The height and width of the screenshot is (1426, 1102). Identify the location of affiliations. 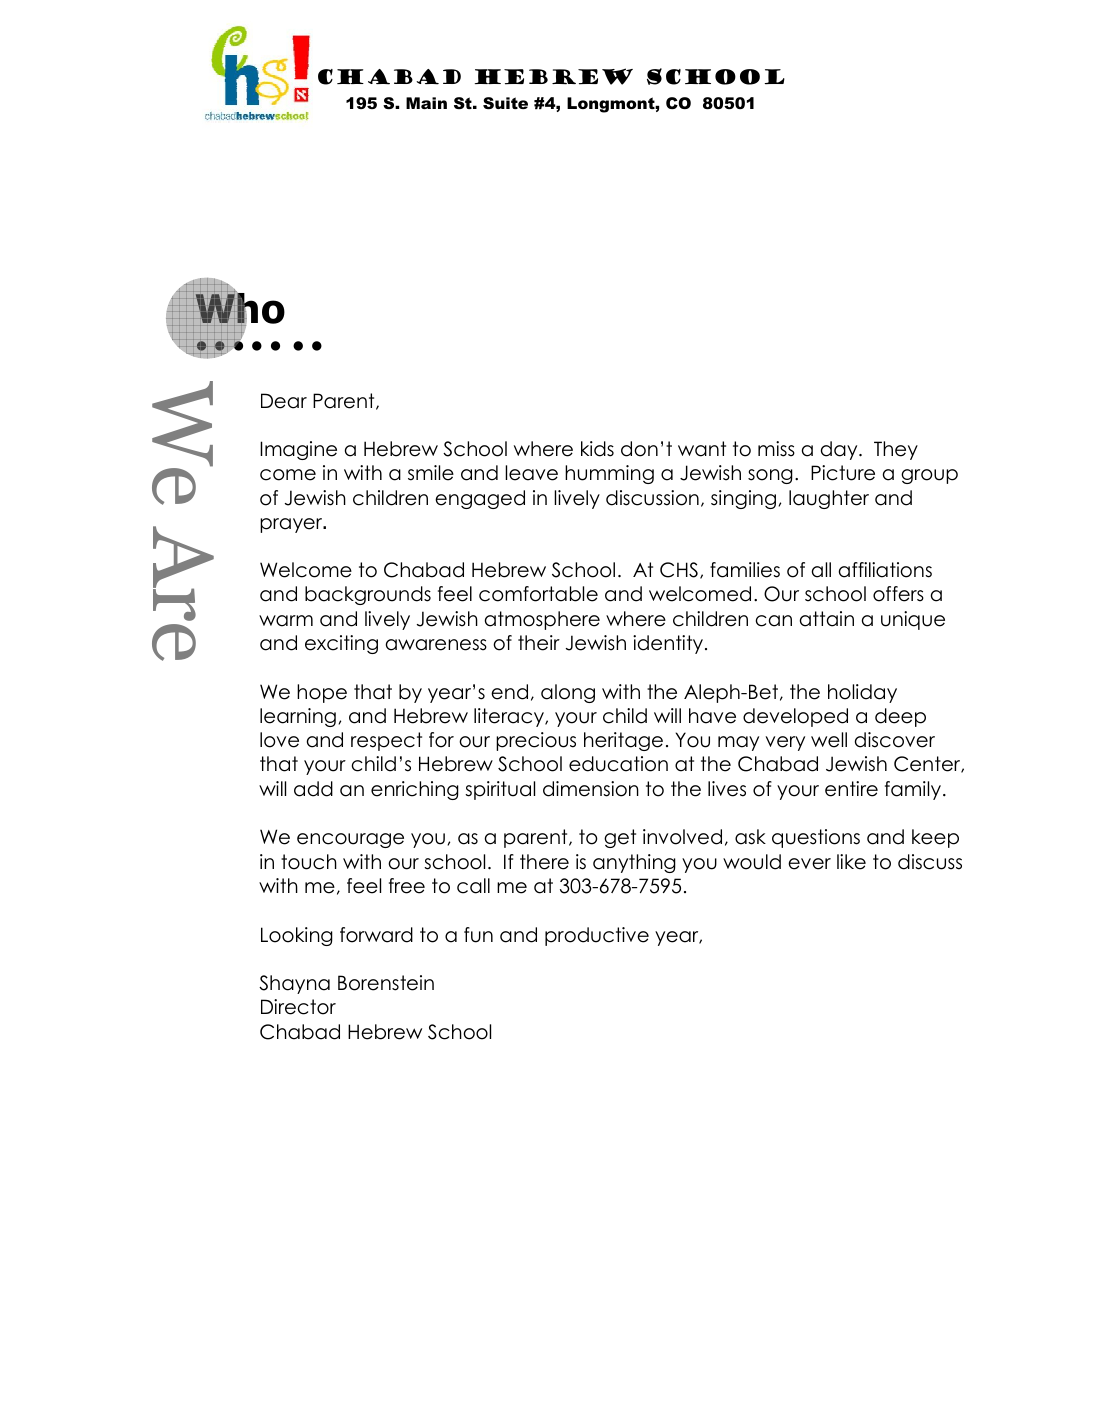
(885, 570).
